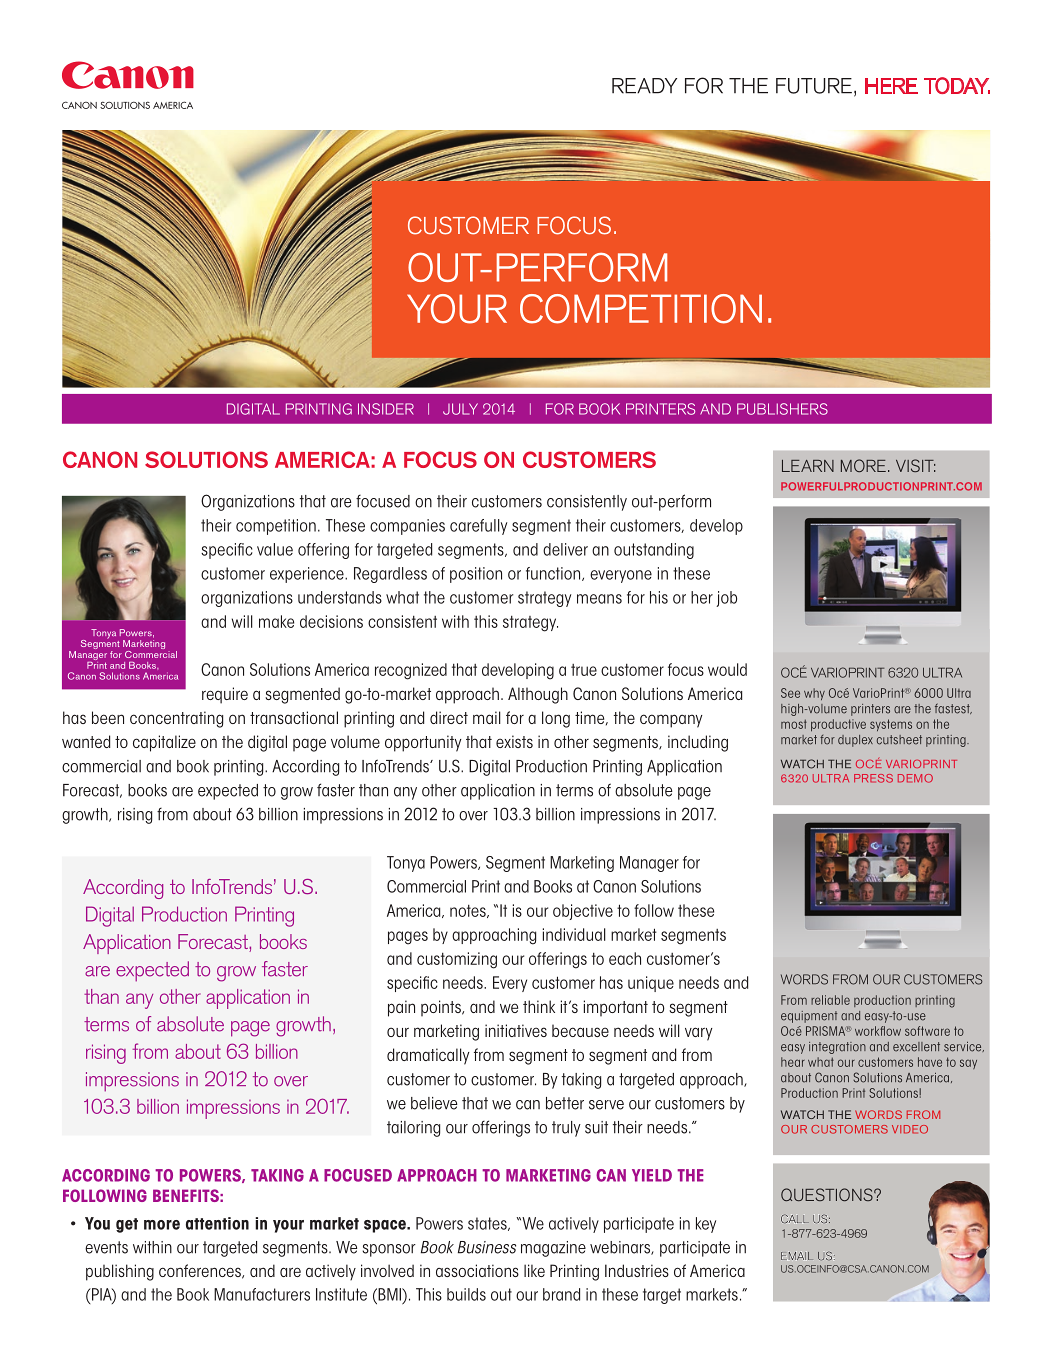 Image resolution: width=1052 pixels, height=1362 pixels. What do you see at coordinates (401, 1008) in the page?
I see `pain` at bounding box center [401, 1008].
